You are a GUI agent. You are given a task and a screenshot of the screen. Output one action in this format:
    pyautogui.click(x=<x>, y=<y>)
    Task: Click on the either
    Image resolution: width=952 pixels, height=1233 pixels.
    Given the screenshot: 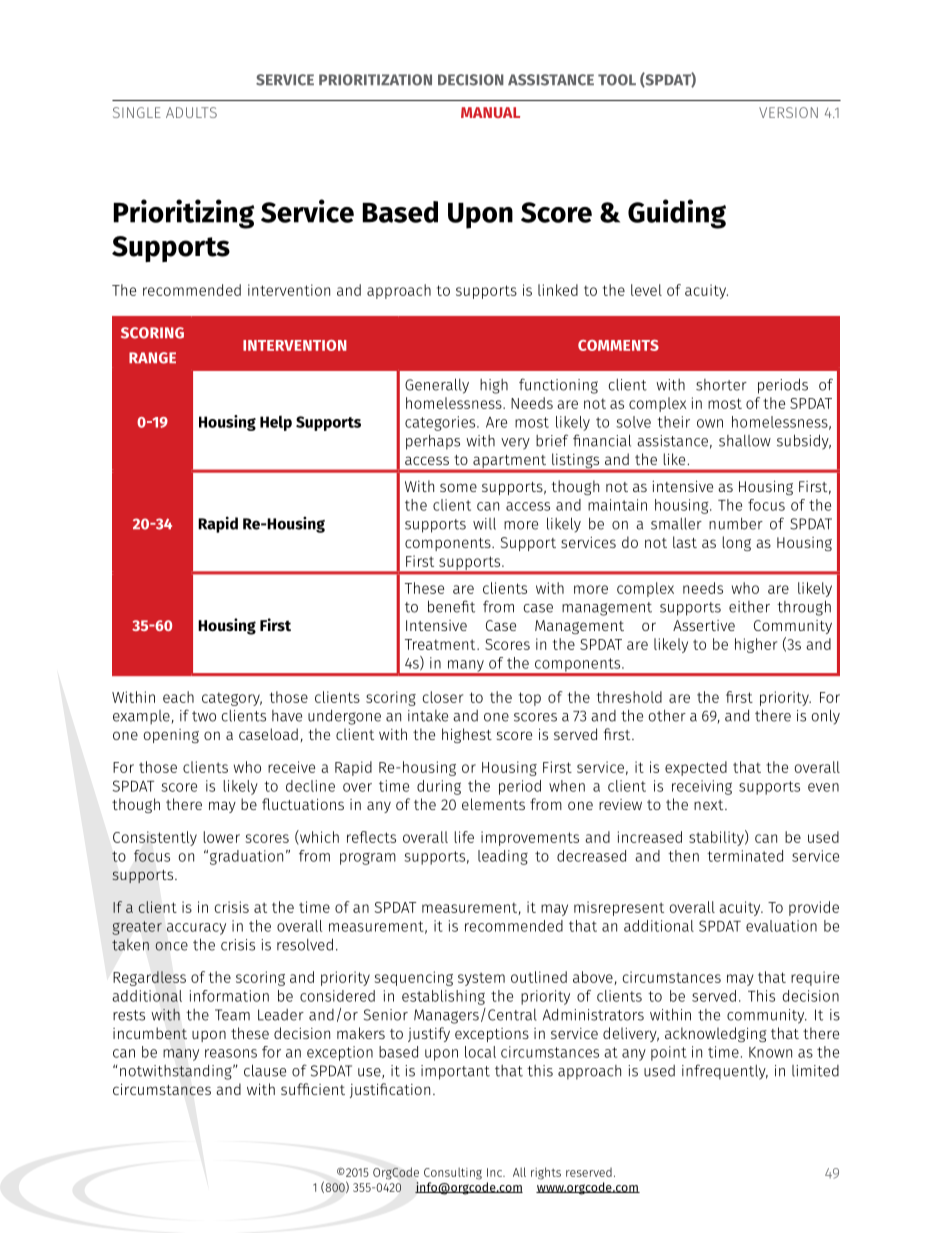 What is the action you would take?
    pyautogui.click(x=749, y=607)
